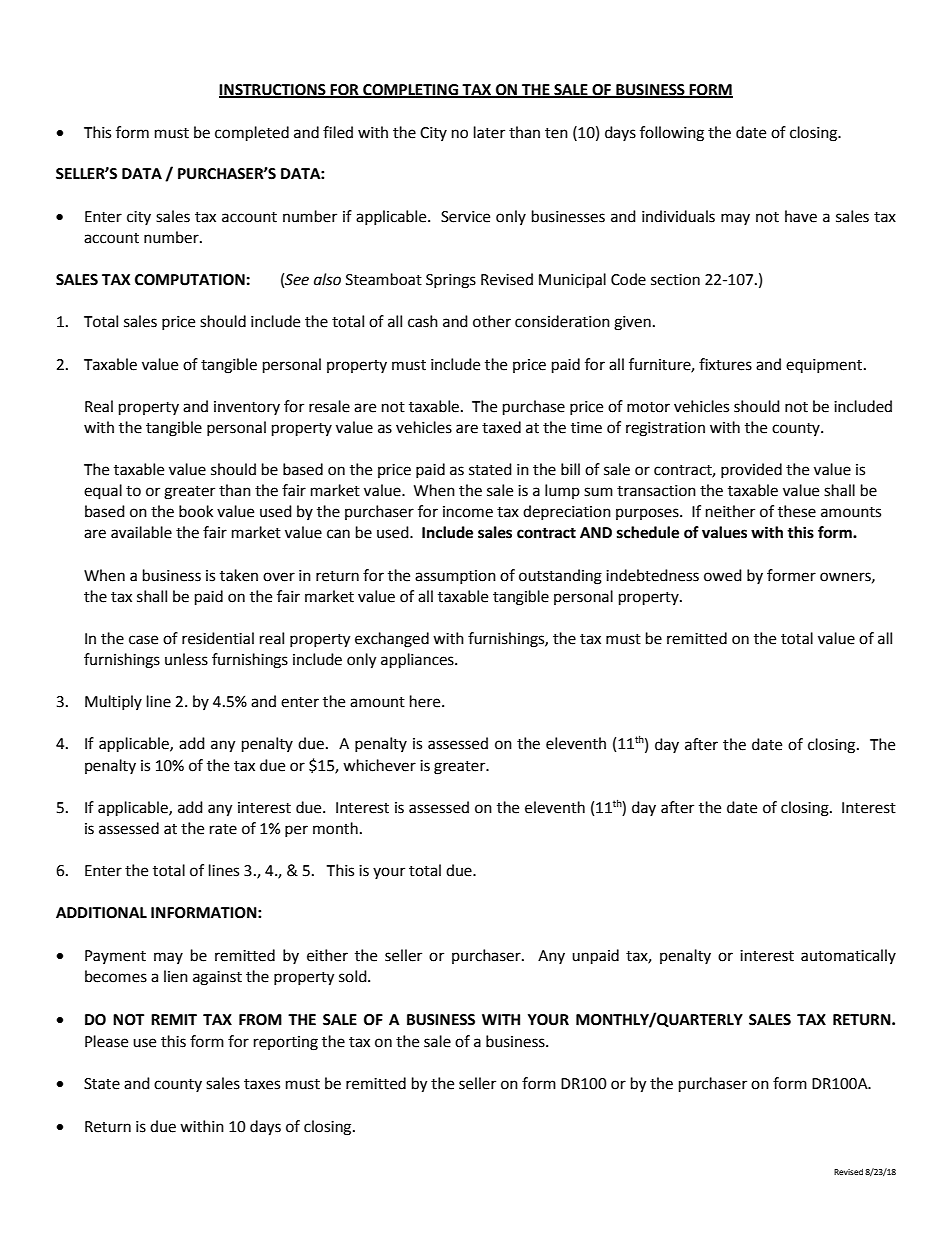 Image resolution: width=952 pixels, height=1233 pixels. What do you see at coordinates (247, 408) in the screenshot?
I see `inventory` at bounding box center [247, 408].
